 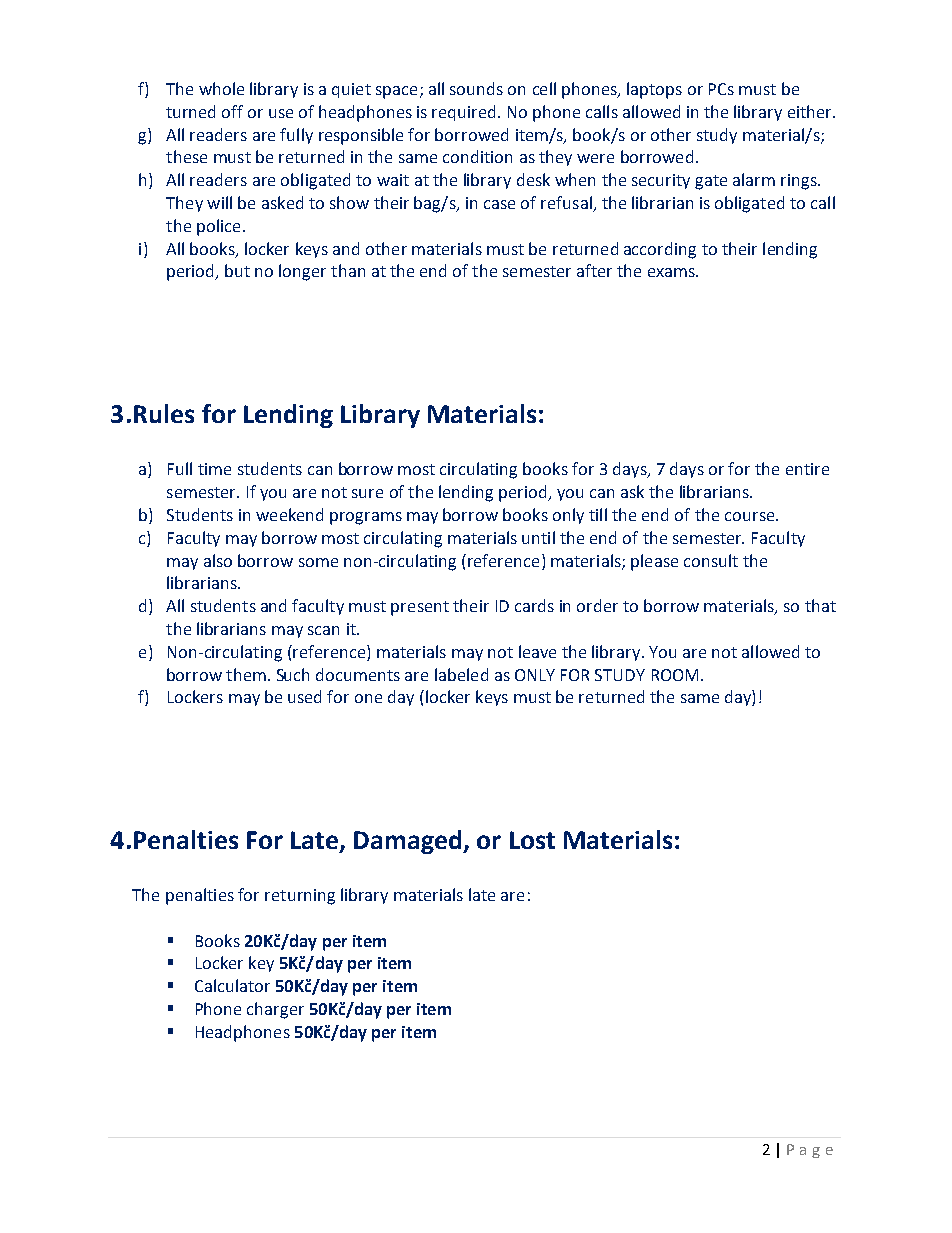 What do you see at coordinates (711, 560) in the page?
I see `consult` at bounding box center [711, 560].
